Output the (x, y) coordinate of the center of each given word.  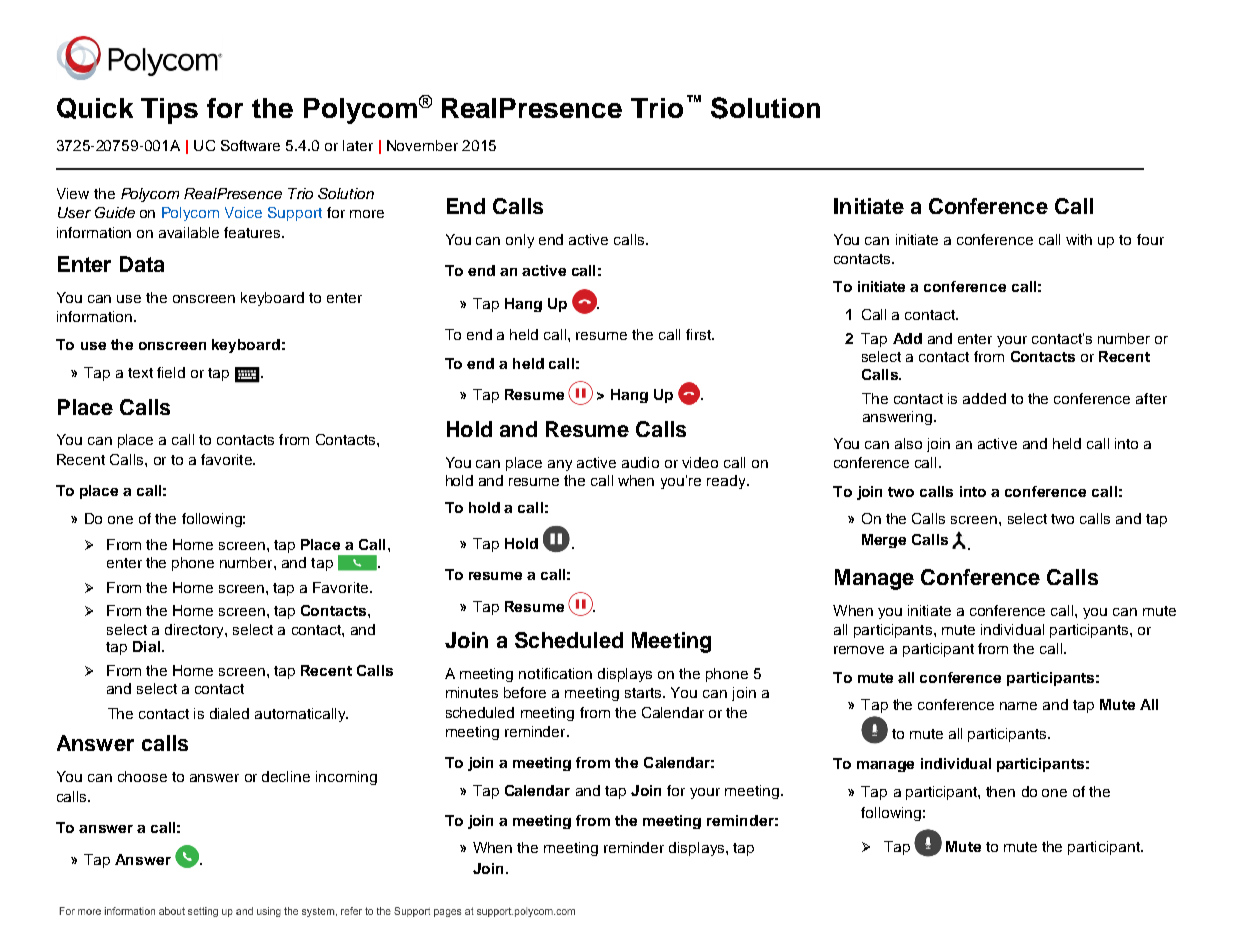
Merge (884, 541)
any (560, 465)
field (171, 372)
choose (142, 776)
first (699, 334)
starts (644, 693)
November (422, 145)
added (984, 398)
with (1079, 239)
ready (727, 482)
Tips (169, 111)
